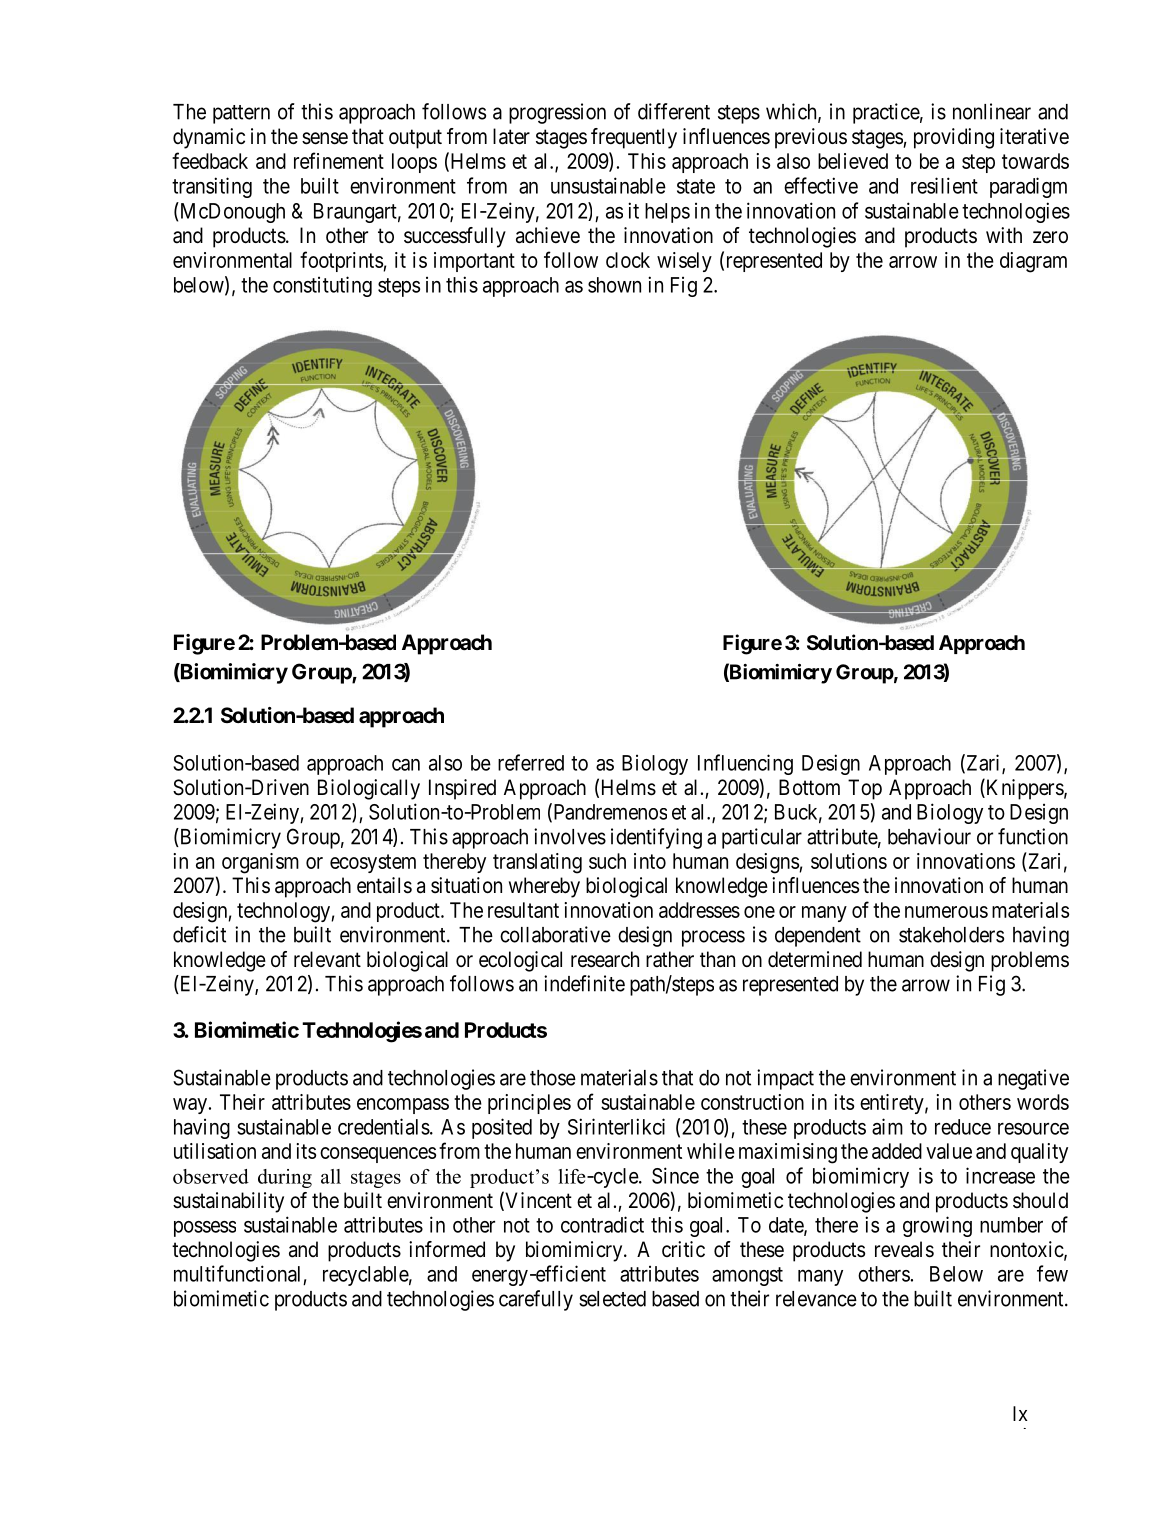 This screenshot has height=1517, width=1172. What do you see at coordinates (325, 138) in the screenshot?
I see `sense` at bounding box center [325, 138].
